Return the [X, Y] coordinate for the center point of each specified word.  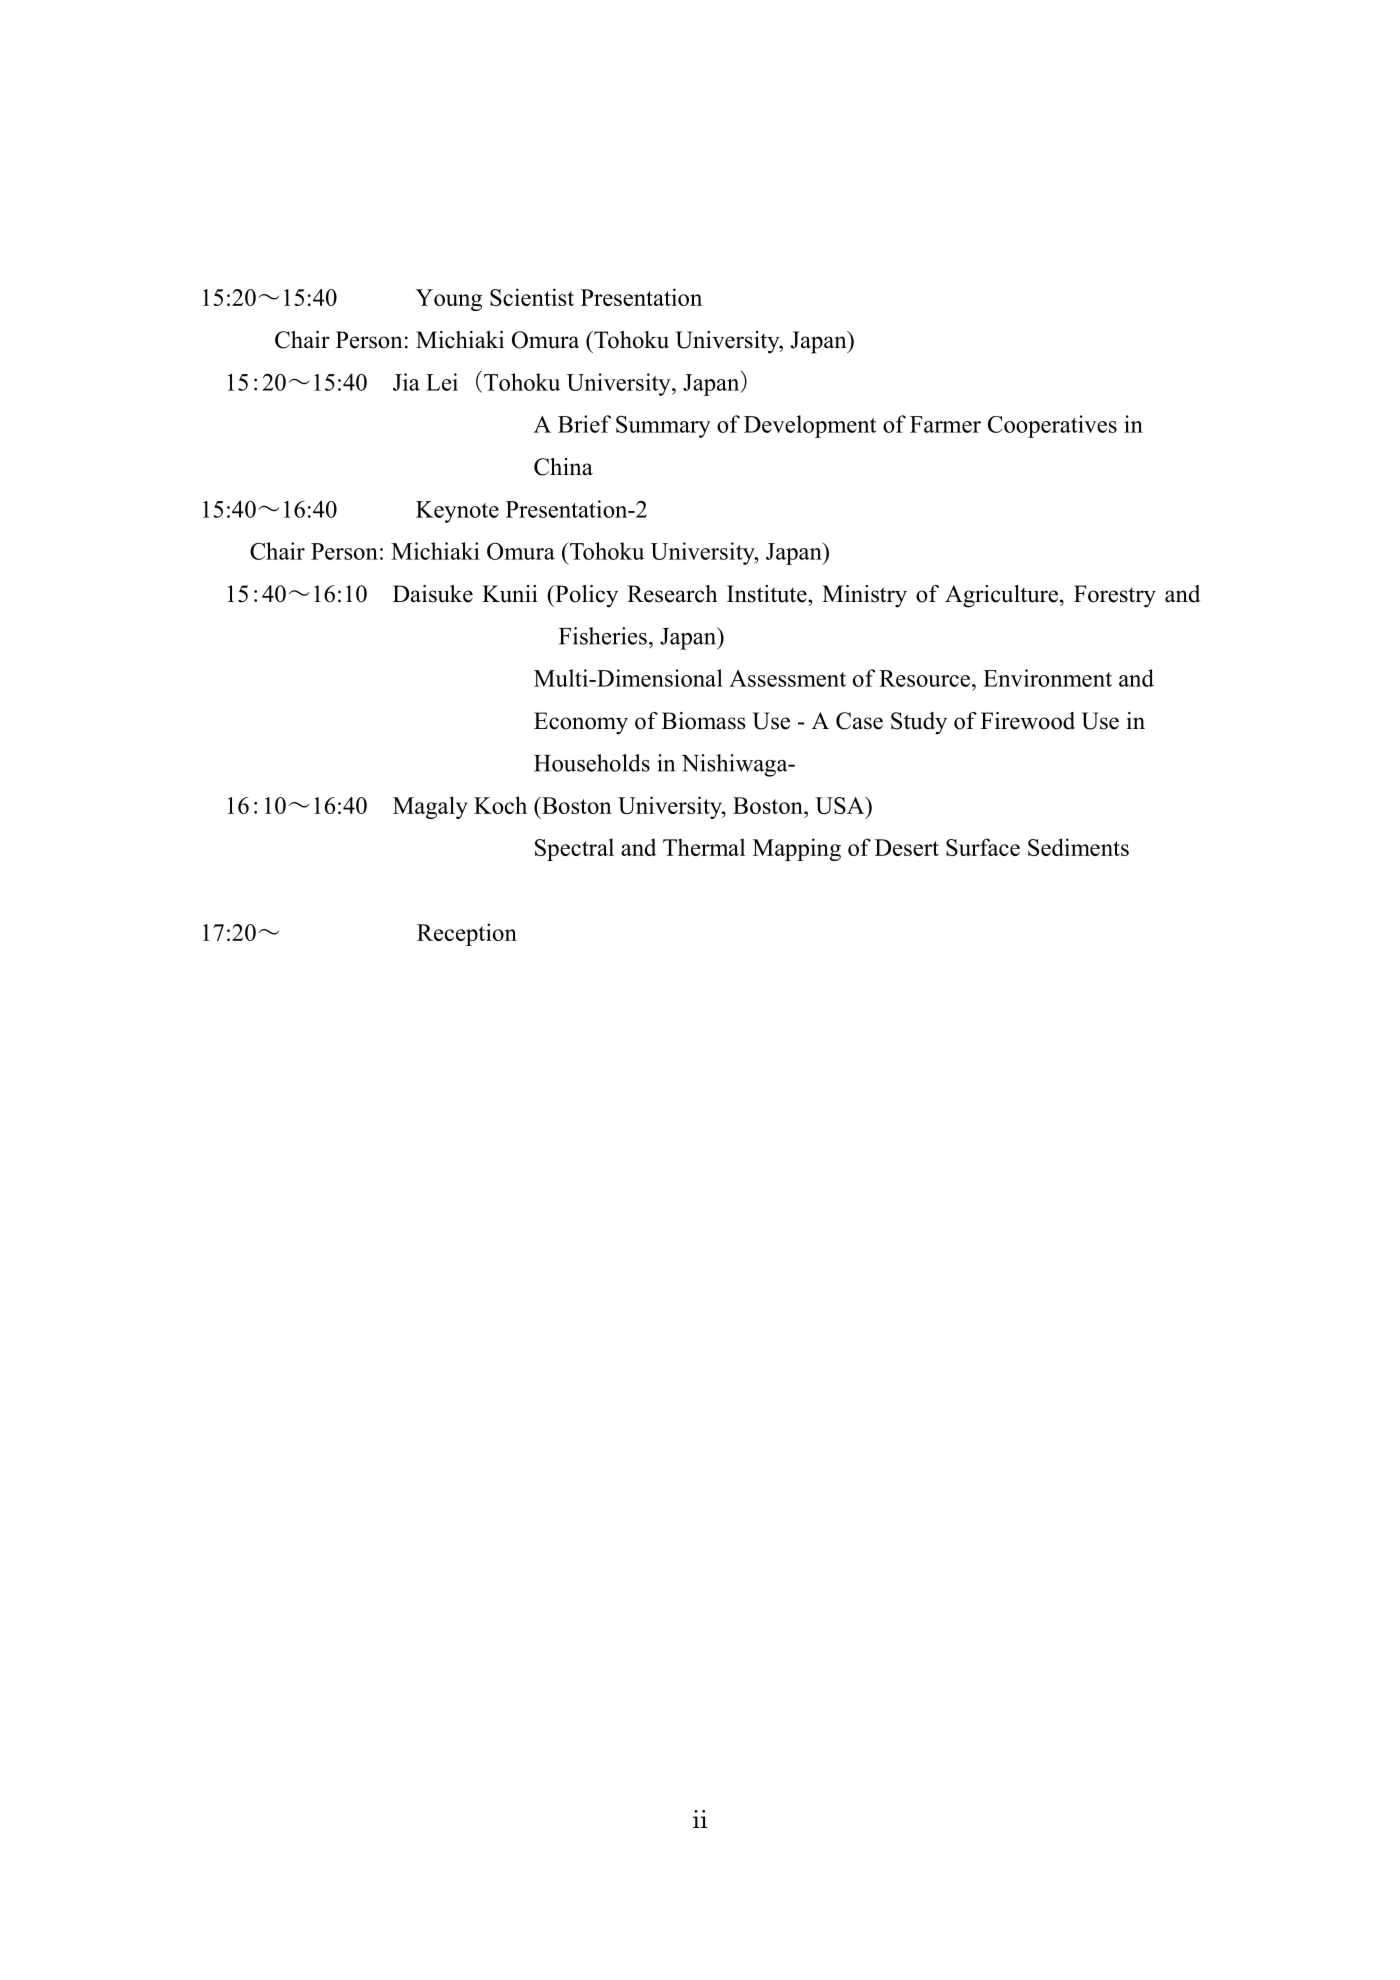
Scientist [532, 297]
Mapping [797, 849]
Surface [983, 847]
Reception [467, 934]
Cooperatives [1052, 426]
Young [449, 300]
